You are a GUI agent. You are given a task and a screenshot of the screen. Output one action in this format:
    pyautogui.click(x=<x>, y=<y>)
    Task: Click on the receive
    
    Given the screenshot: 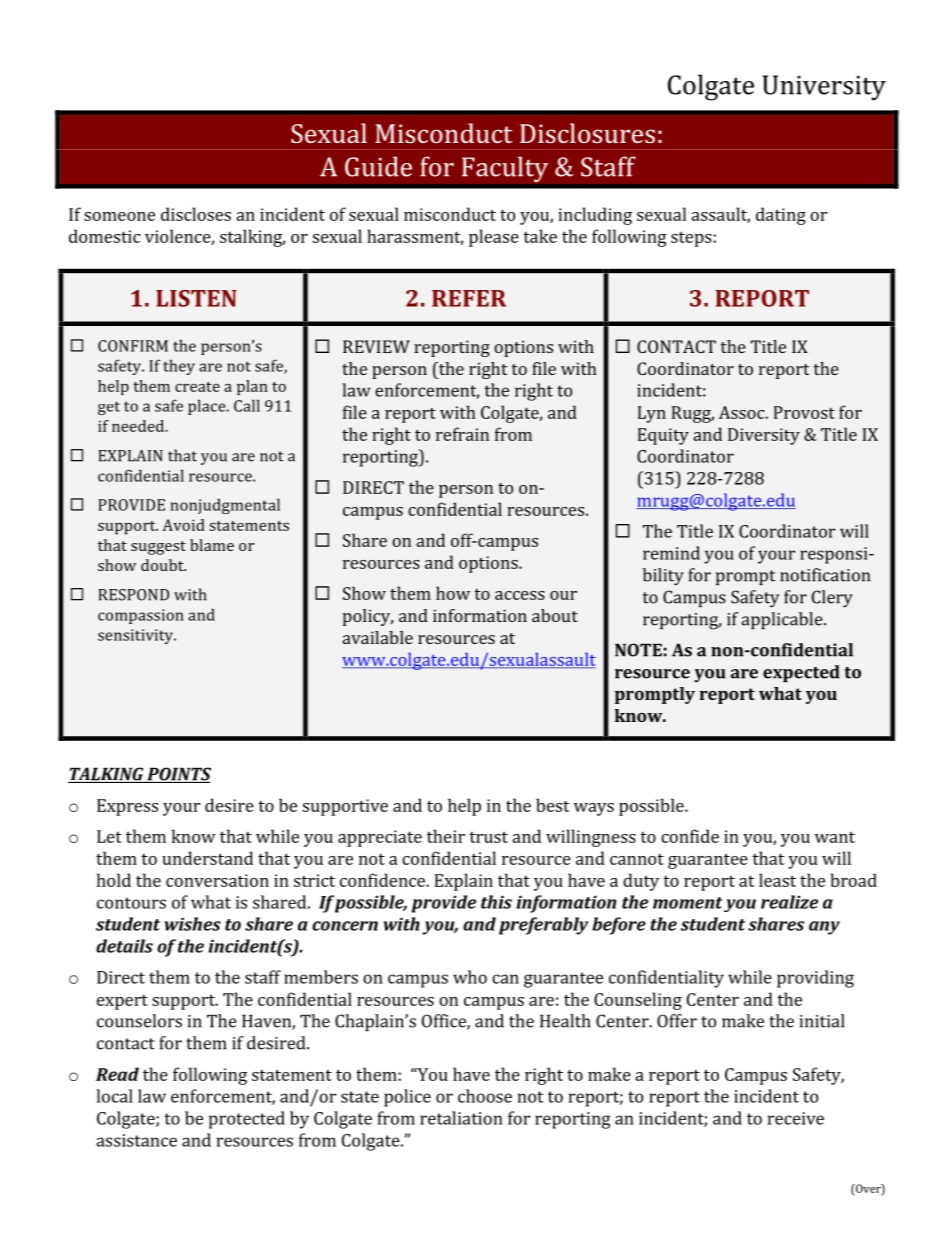 What is the action you would take?
    pyautogui.click(x=796, y=1118)
